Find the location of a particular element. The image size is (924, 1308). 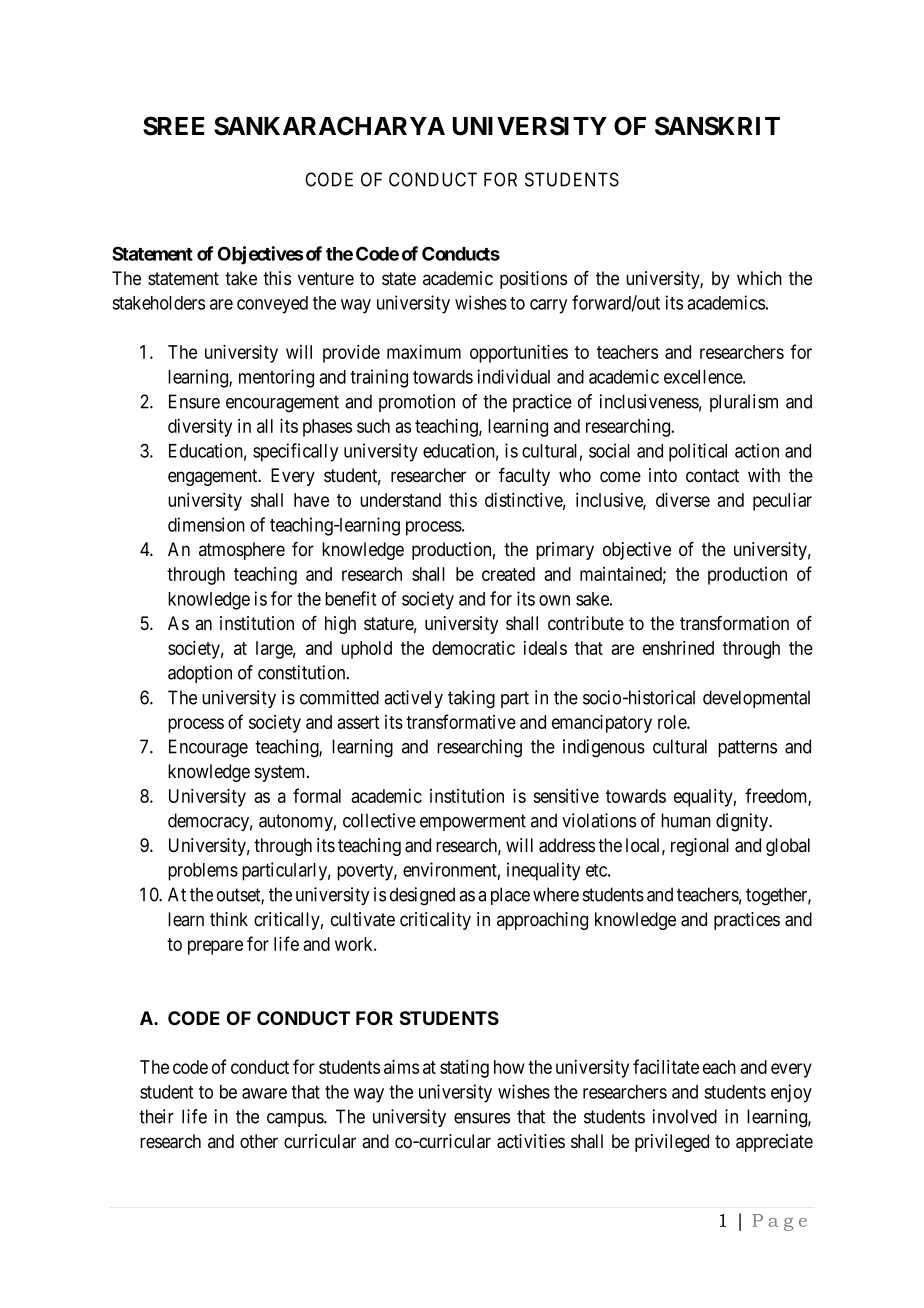

engagement is located at coordinates (214, 477).
